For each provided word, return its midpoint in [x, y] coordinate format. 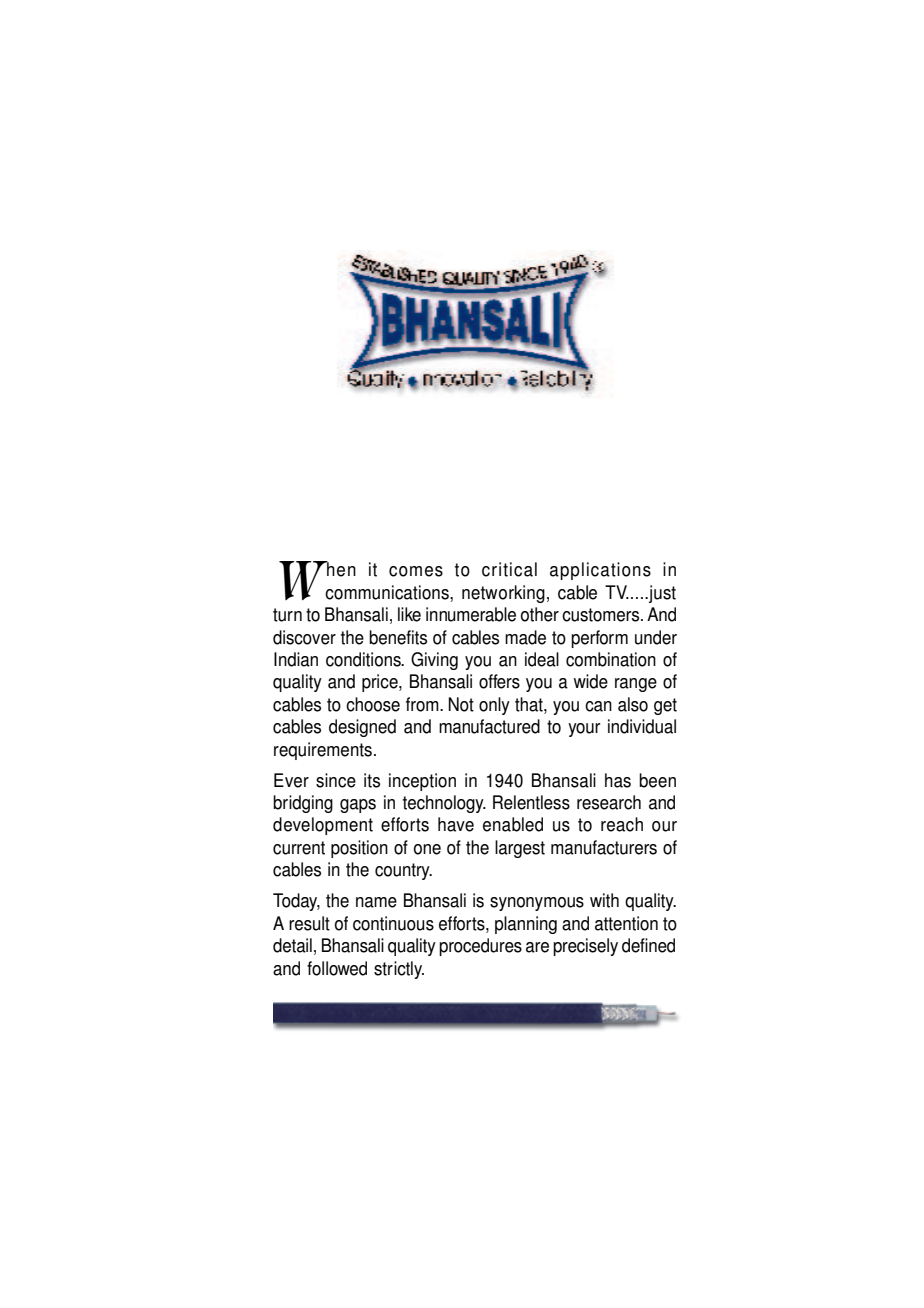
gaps [358, 806]
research [609, 802]
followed [337, 968]
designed [362, 728]
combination [611, 659]
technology [444, 804]
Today [296, 902]
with [604, 900]
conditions [364, 659]
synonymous [537, 904]
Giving [434, 661]
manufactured [489, 726]
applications [600, 571]
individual [642, 726]
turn [287, 615]
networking [503, 594]
